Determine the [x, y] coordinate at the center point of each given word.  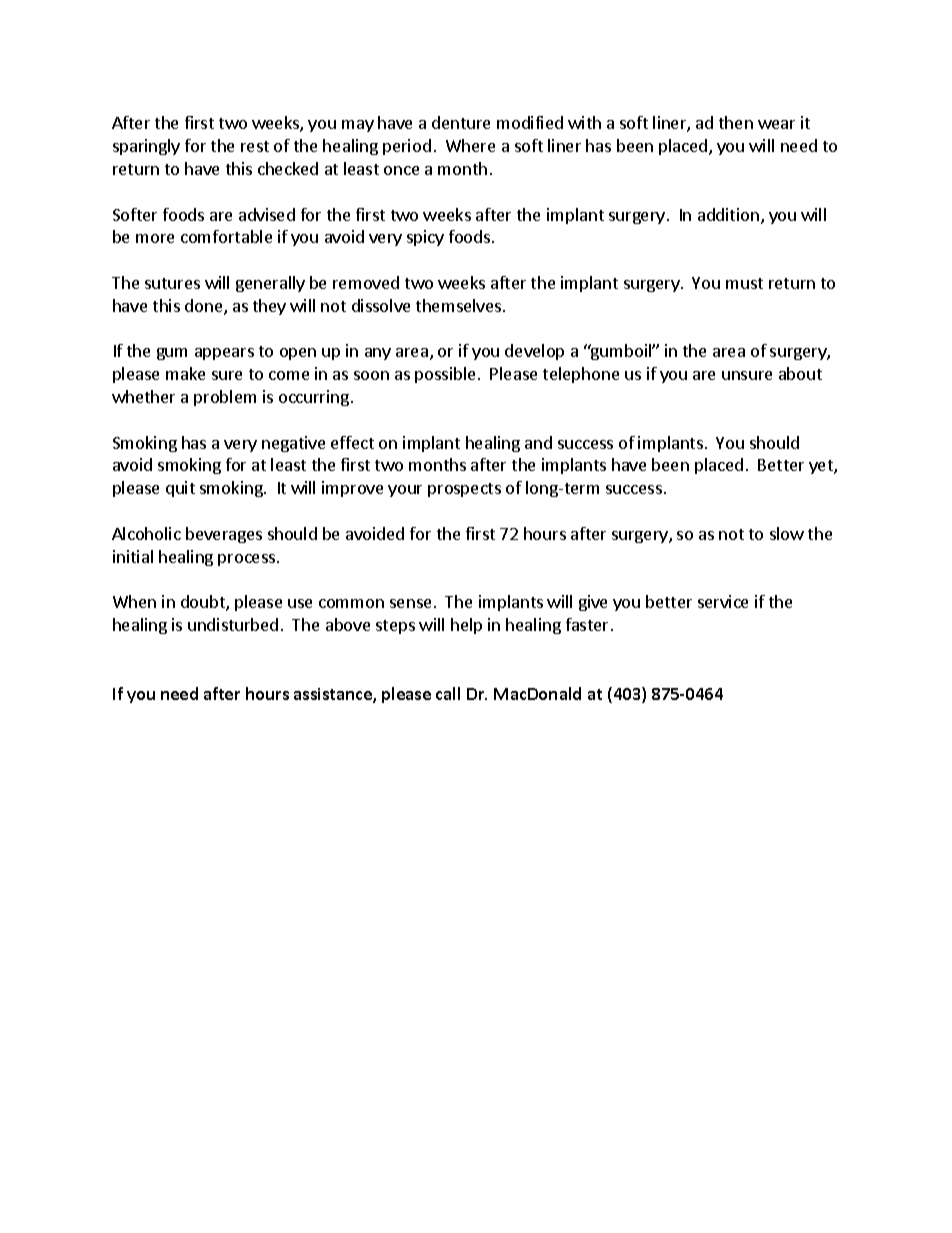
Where [470, 145]
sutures [172, 283]
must [744, 283]
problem [225, 398]
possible [445, 375]
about [800, 373]
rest [255, 146]
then [736, 122]
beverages [224, 535]
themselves [460, 305]
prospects [464, 490]
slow [787, 533]
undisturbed [233, 624]
